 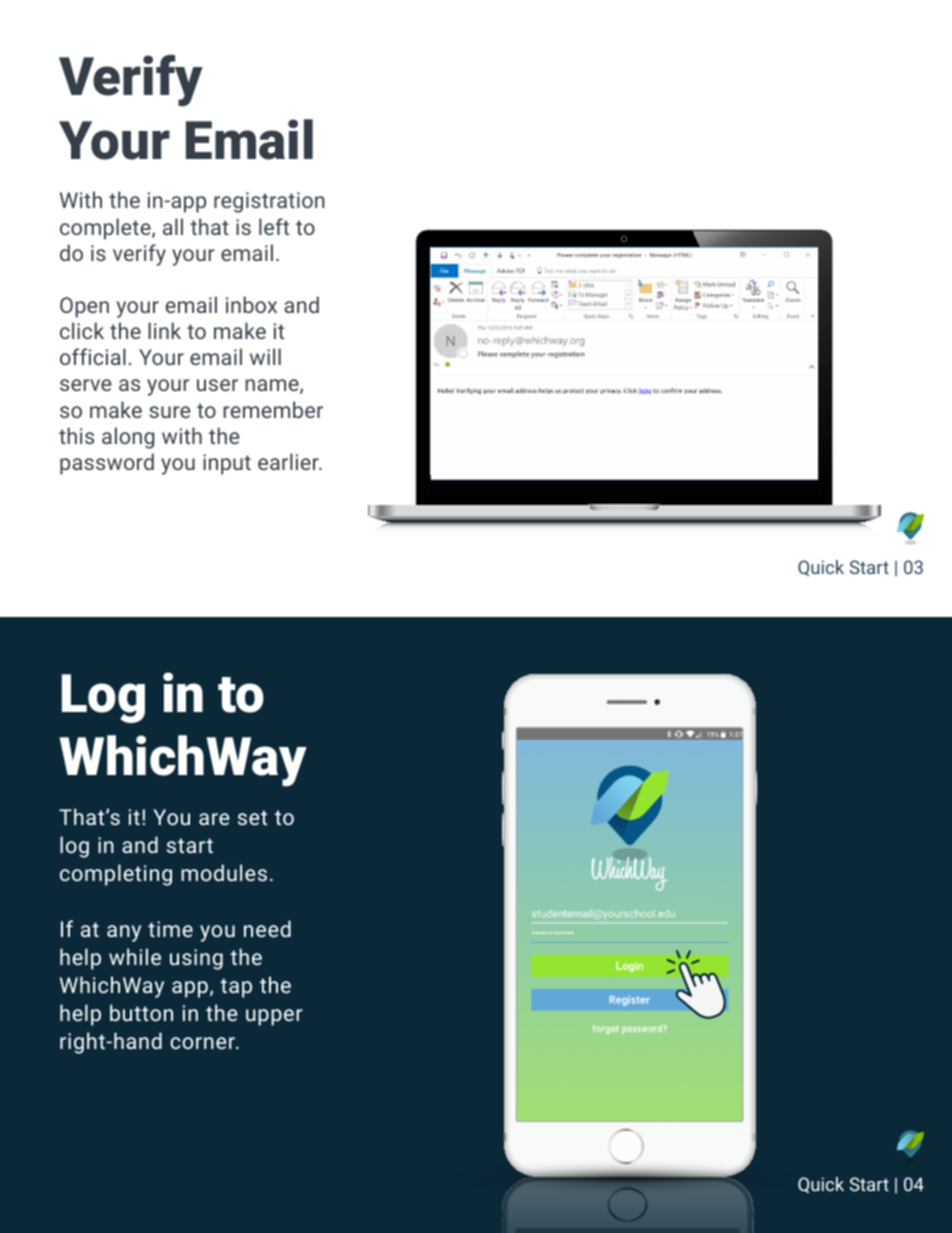 What do you see at coordinates (116, 875) in the document?
I see `completing` at bounding box center [116, 875].
